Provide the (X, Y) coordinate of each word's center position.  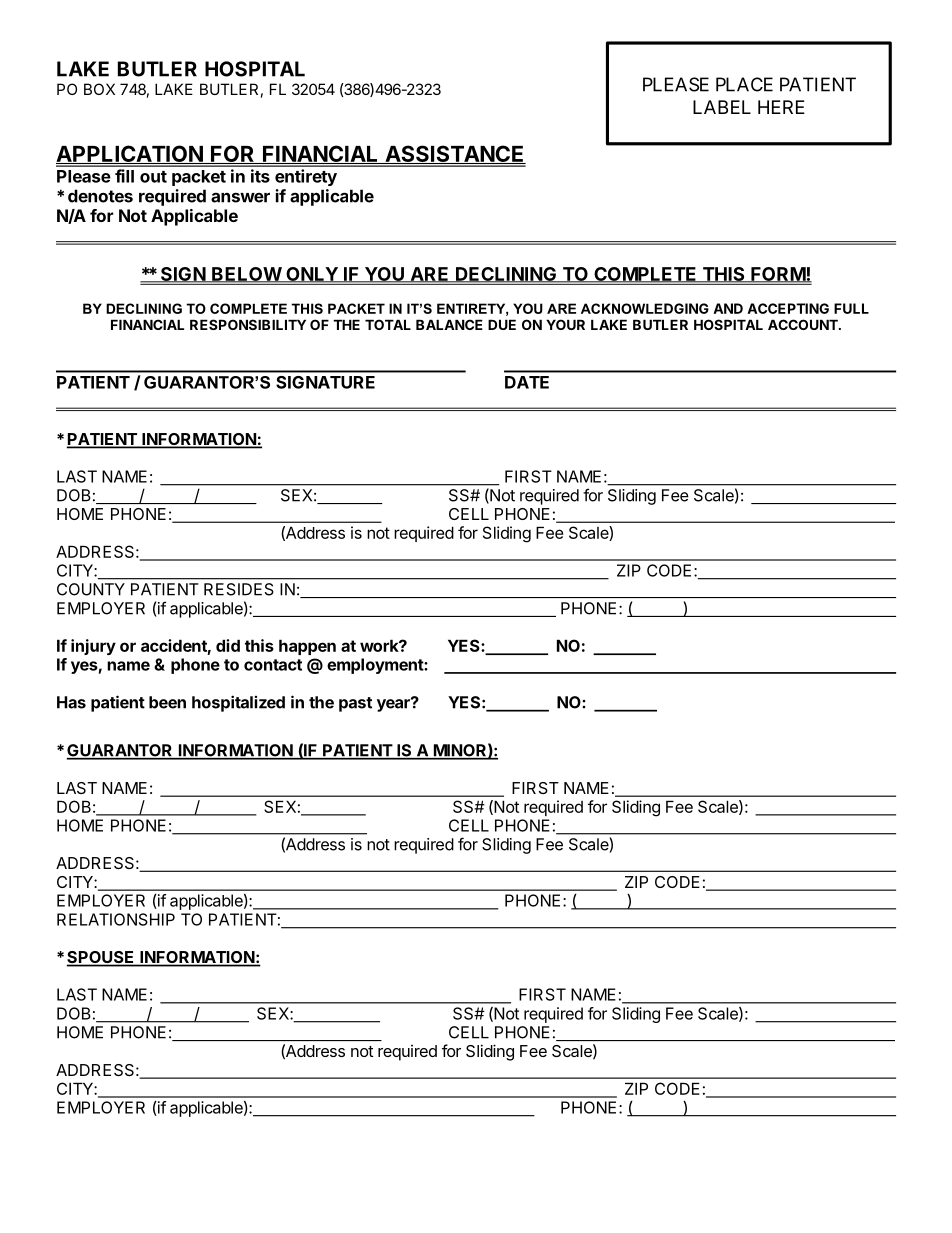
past (355, 704)
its (260, 176)
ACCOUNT (804, 324)
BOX (99, 89)
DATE (527, 382)
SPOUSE (102, 958)
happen (307, 647)
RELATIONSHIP (116, 919)
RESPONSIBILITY (248, 324)
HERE (781, 107)
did (228, 645)
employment (376, 666)
